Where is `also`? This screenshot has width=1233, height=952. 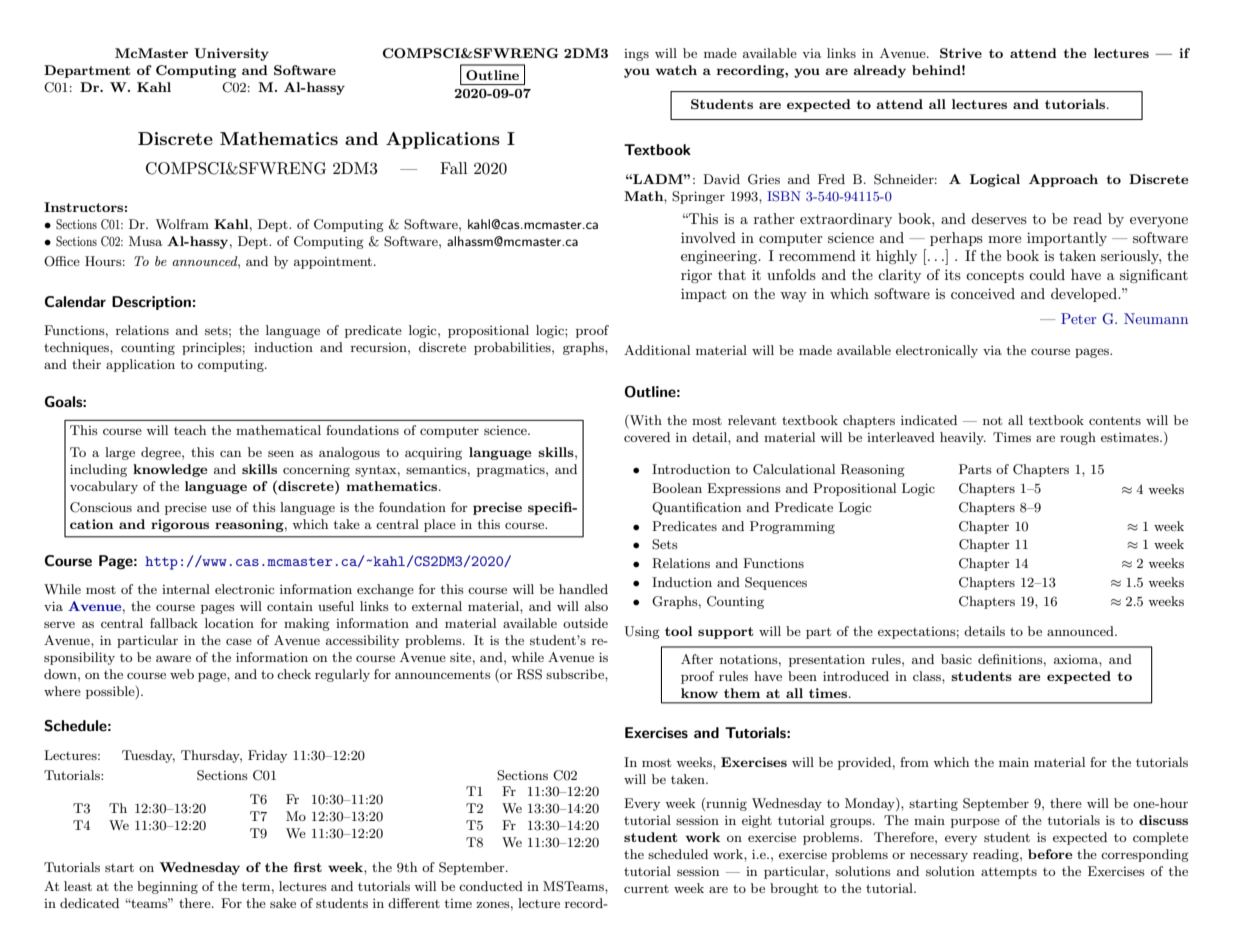
also is located at coordinates (596, 606).
